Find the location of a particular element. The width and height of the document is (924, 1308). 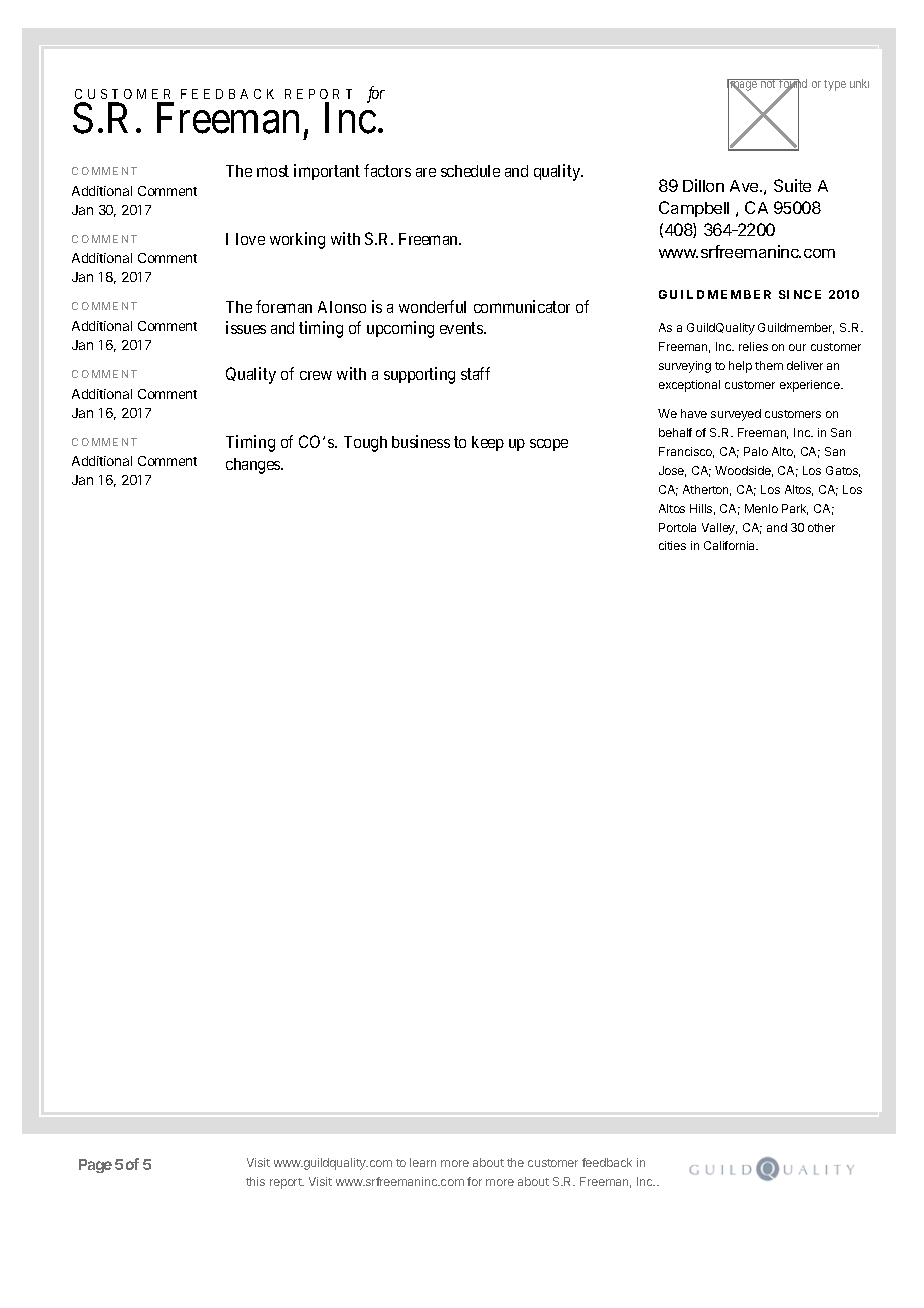

keep is located at coordinates (488, 443).
